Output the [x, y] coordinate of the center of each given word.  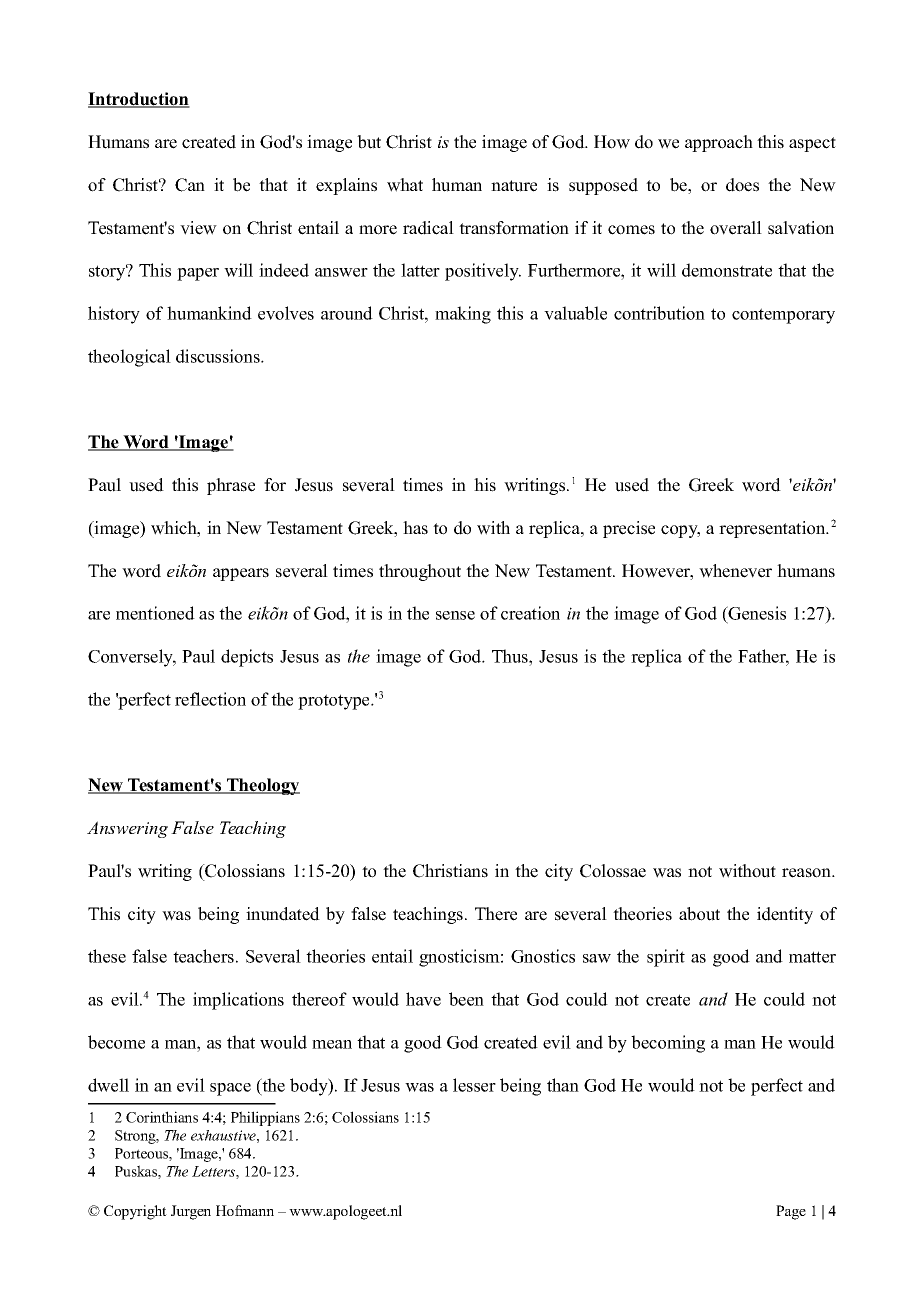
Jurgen [191, 1212]
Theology [262, 786]
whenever [735, 571]
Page [791, 1212]
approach [719, 143]
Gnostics [543, 956]
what [405, 185]
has [415, 528]
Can [190, 185]
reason [807, 873]
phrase [231, 486]
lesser [474, 1085]
